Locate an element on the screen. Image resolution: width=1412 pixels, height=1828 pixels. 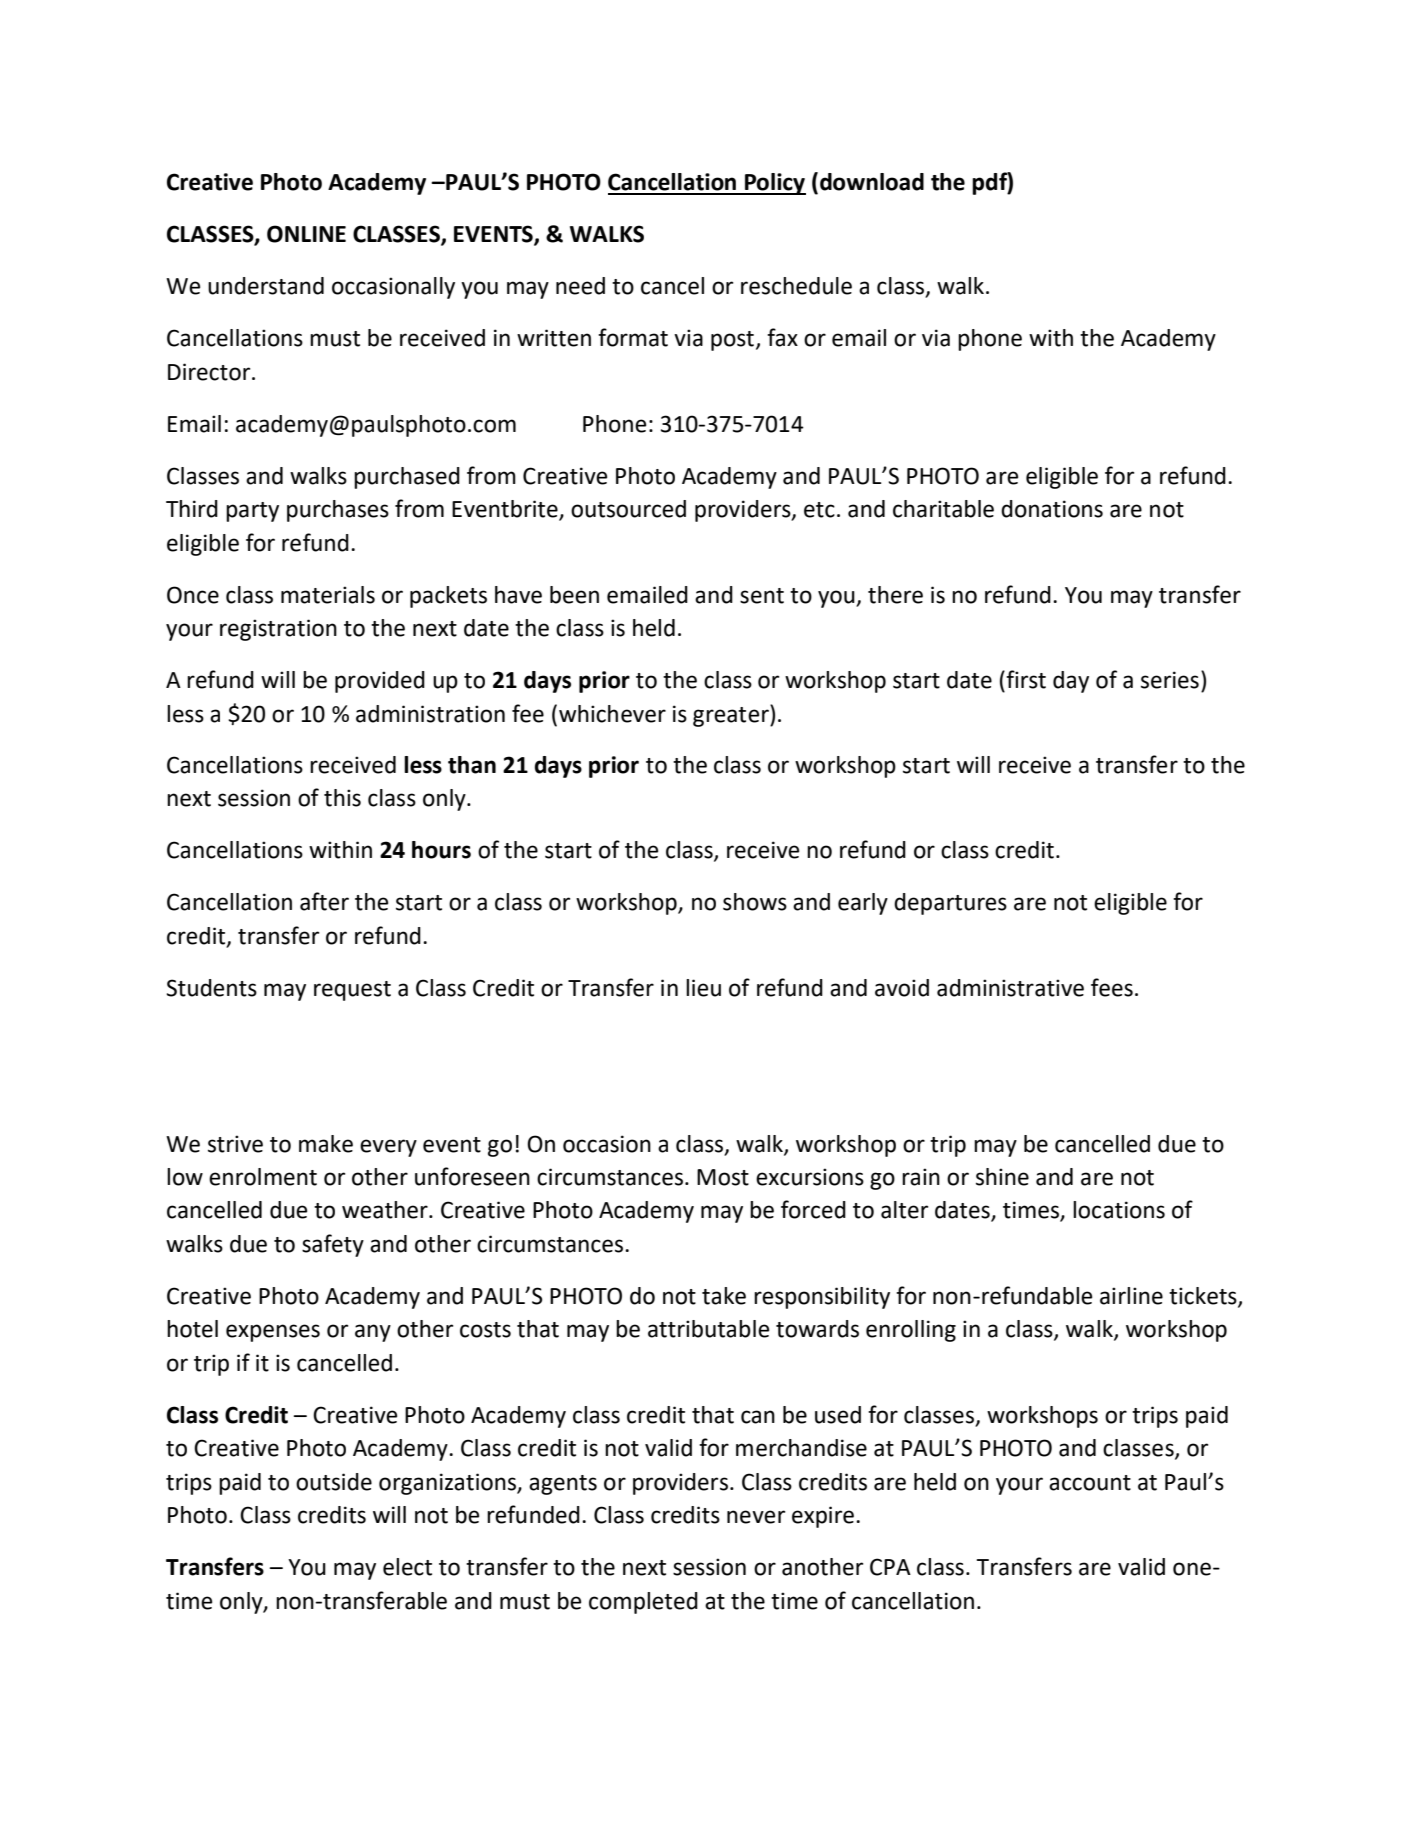
shows is located at coordinates (755, 902).
